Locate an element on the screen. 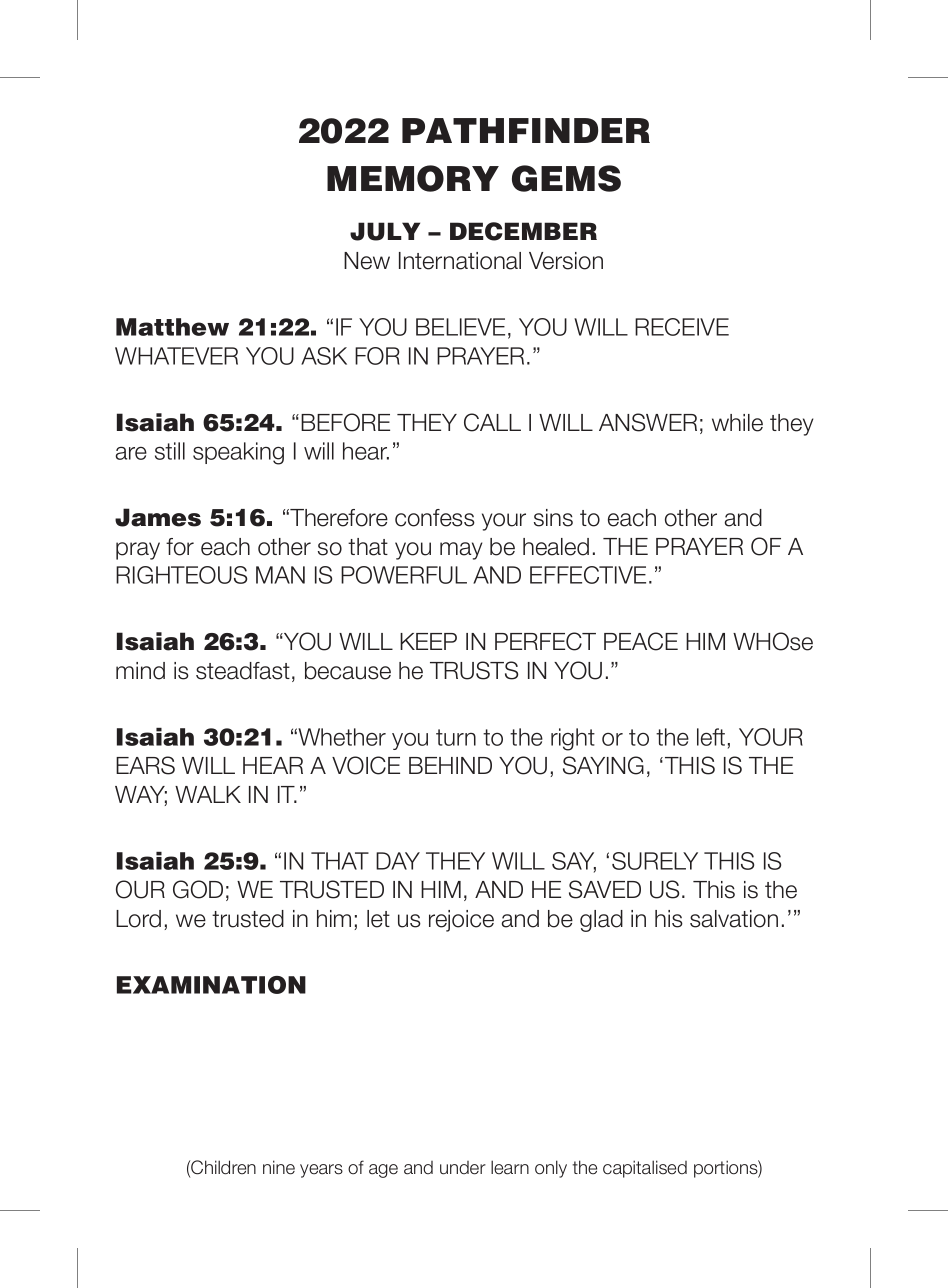 Image resolution: width=948 pixels, height=1288 pixels. ANSWER is located at coordinates (648, 422).
